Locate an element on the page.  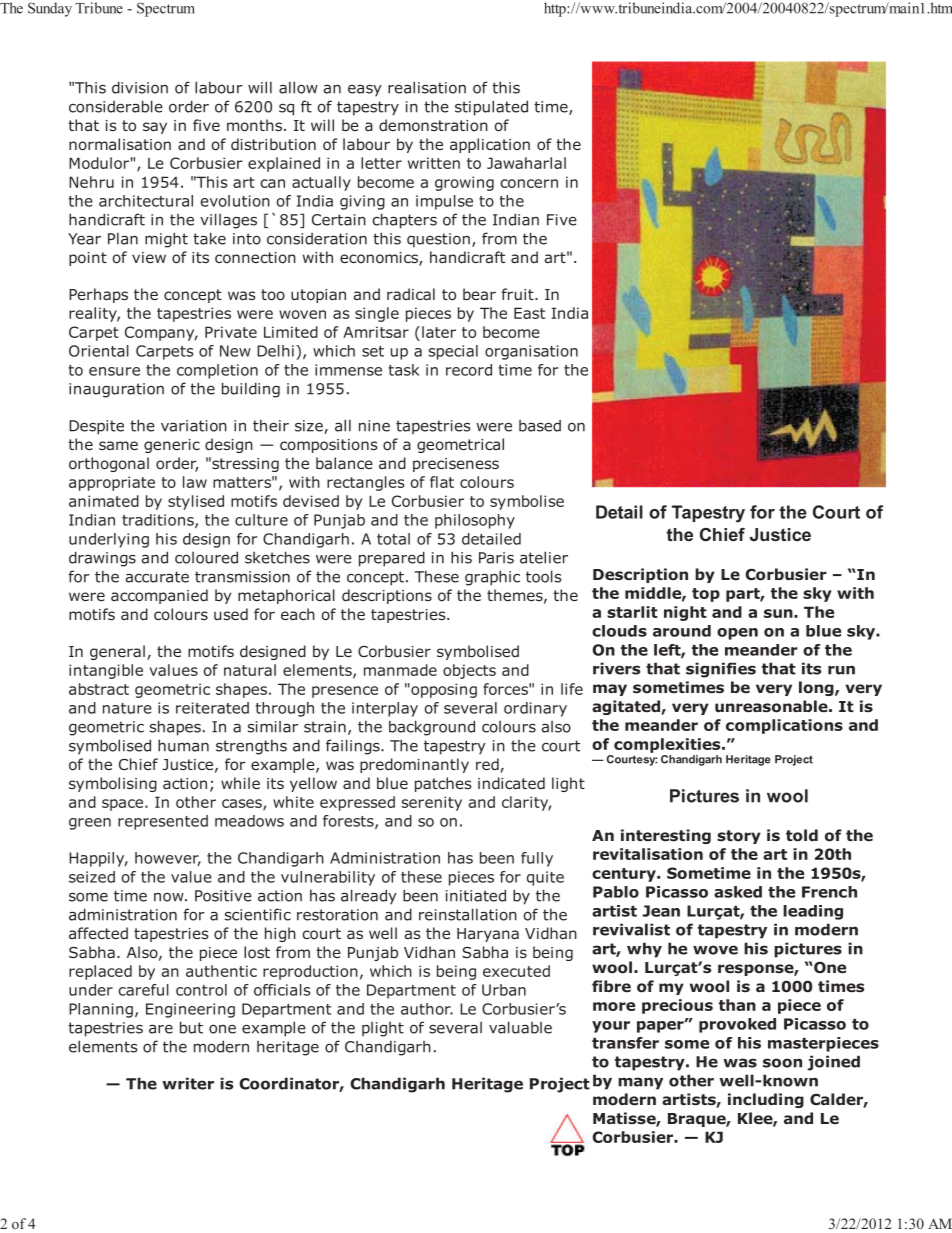
question is located at coordinates (438, 240).
